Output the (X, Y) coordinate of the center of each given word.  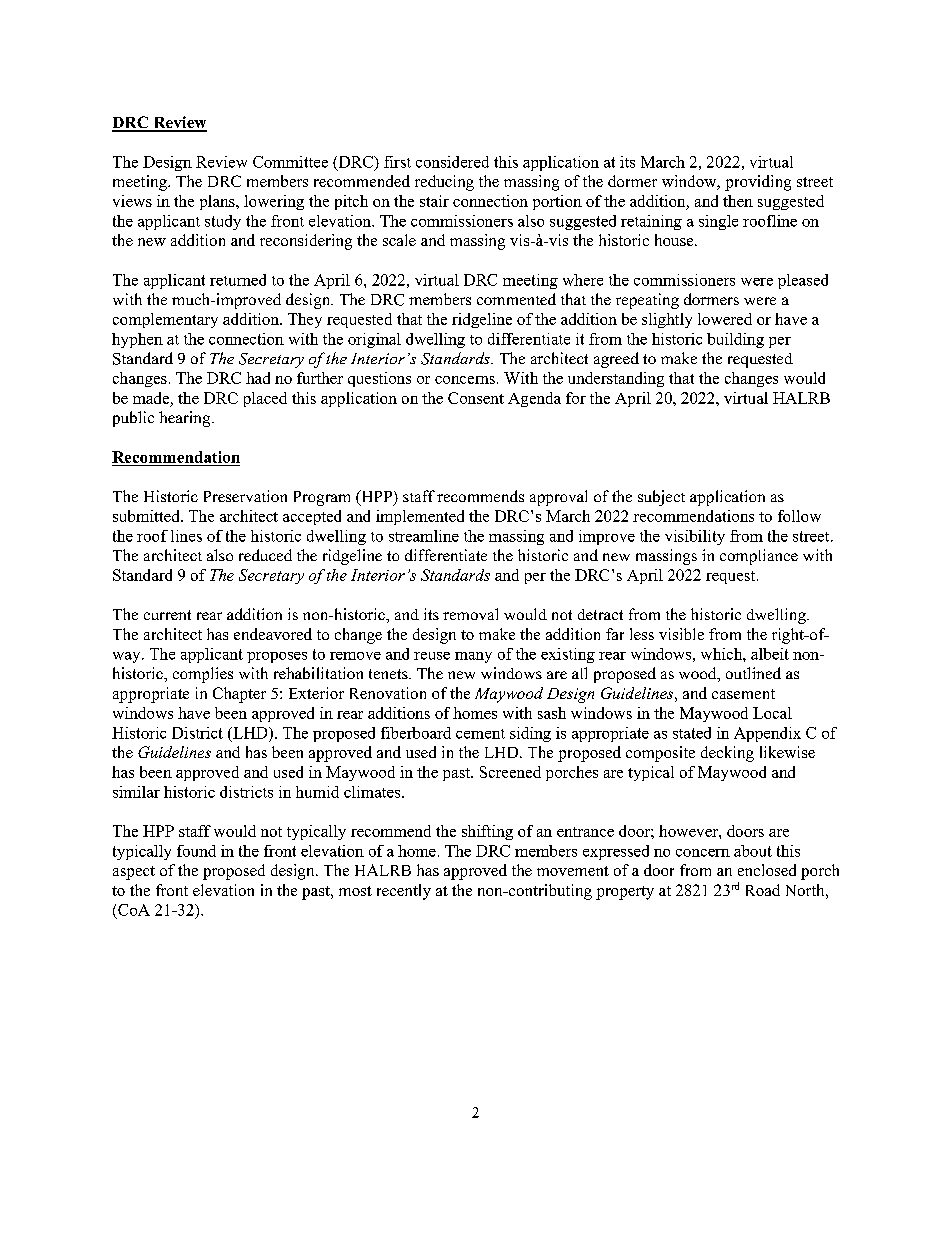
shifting (487, 832)
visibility (695, 537)
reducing (444, 183)
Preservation (245, 496)
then (738, 201)
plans (218, 202)
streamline (424, 536)
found (196, 851)
